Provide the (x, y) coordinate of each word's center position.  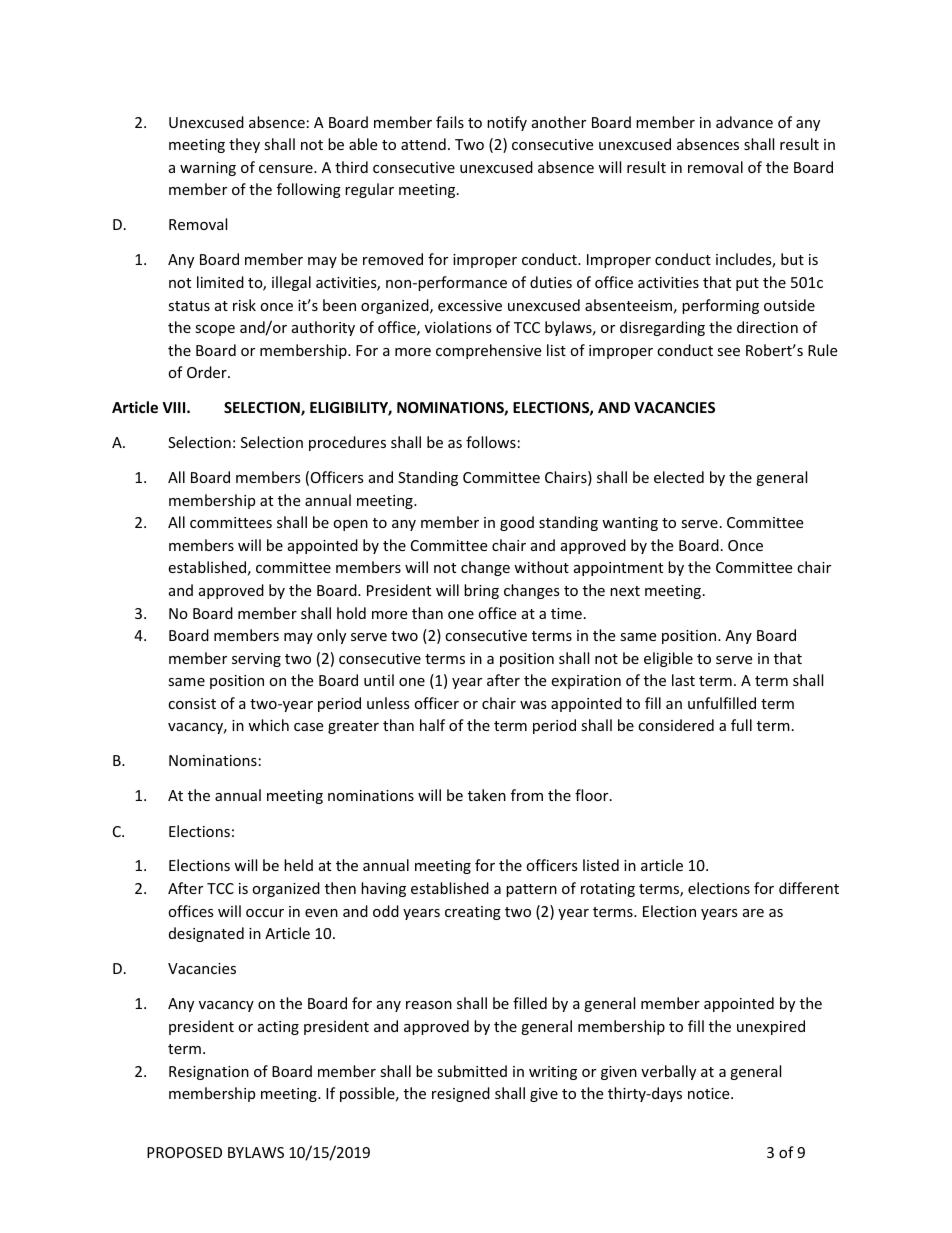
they (244, 145)
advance (744, 122)
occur (265, 913)
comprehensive (488, 351)
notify (507, 123)
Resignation (209, 1073)
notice (710, 1093)
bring (481, 591)
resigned (461, 1094)
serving (256, 660)
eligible (668, 659)
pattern (531, 890)
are (753, 913)
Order (208, 372)
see (728, 352)
